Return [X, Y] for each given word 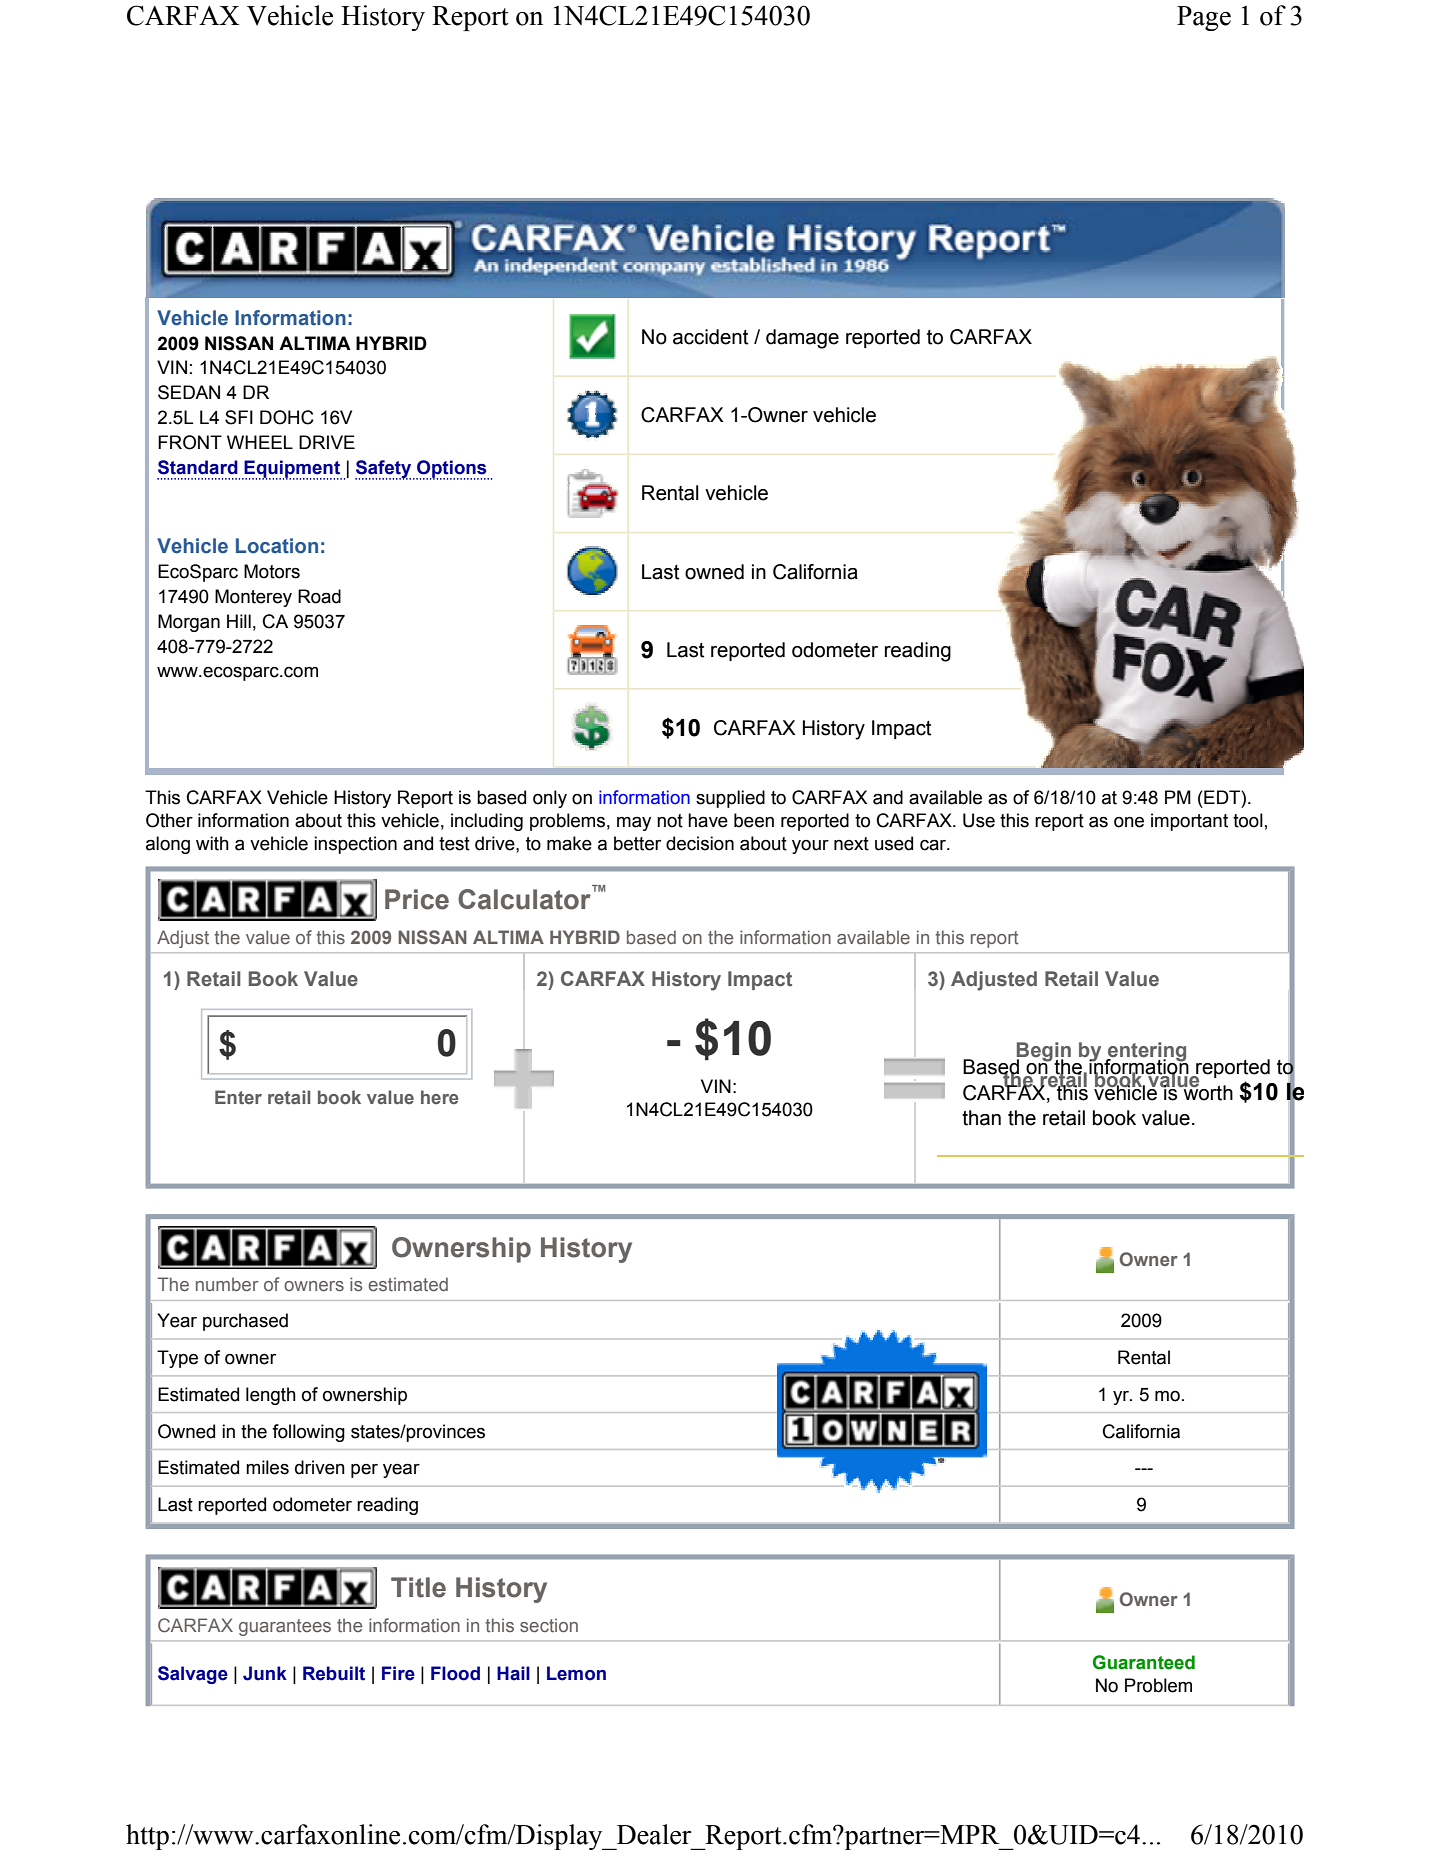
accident [710, 337]
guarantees [285, 1627]
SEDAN [189, 392]
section [549, 1625]
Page [1204, 18]
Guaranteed [1144, 1662]
